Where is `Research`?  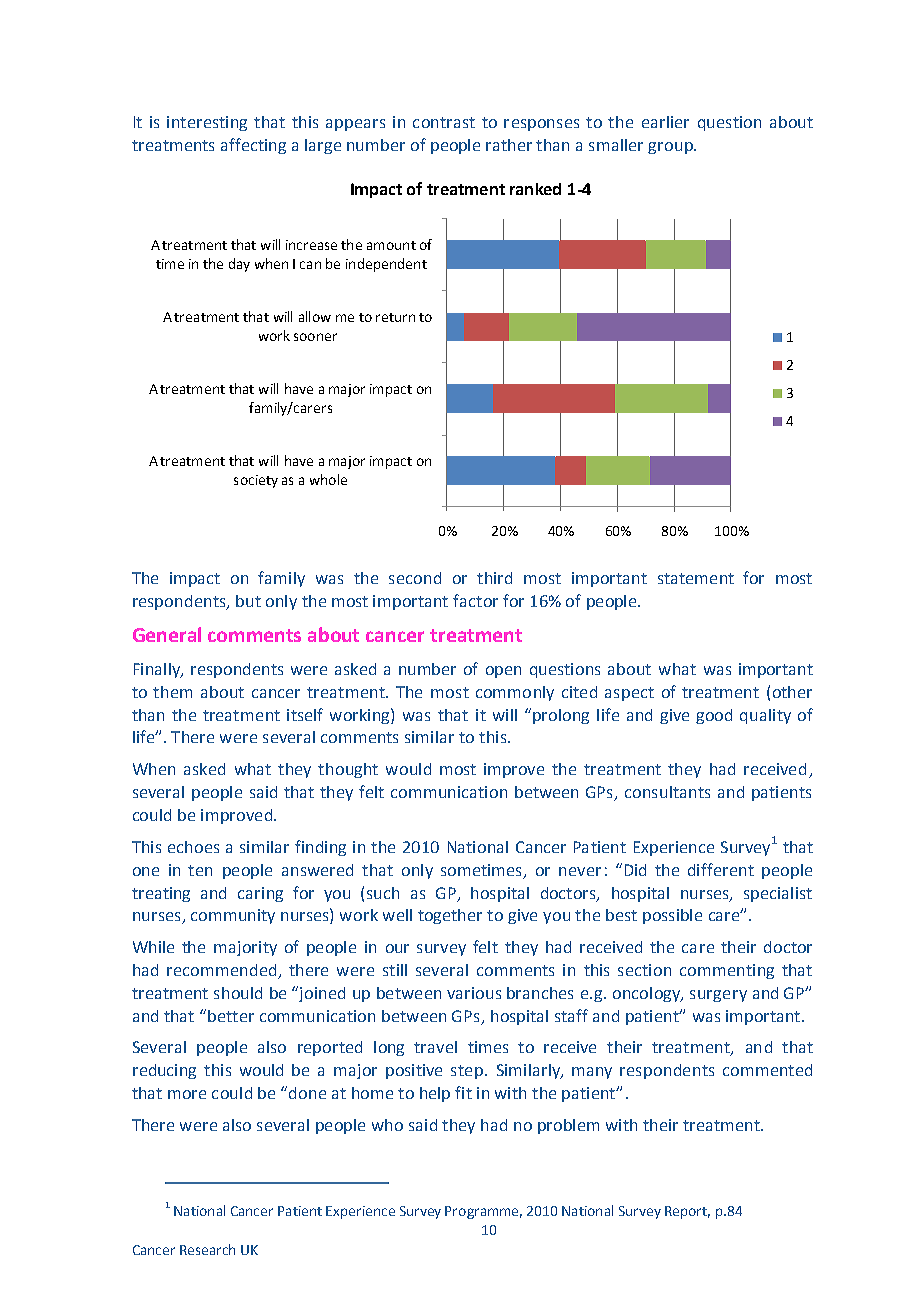 Research is located at coordinates (207, 1249).
